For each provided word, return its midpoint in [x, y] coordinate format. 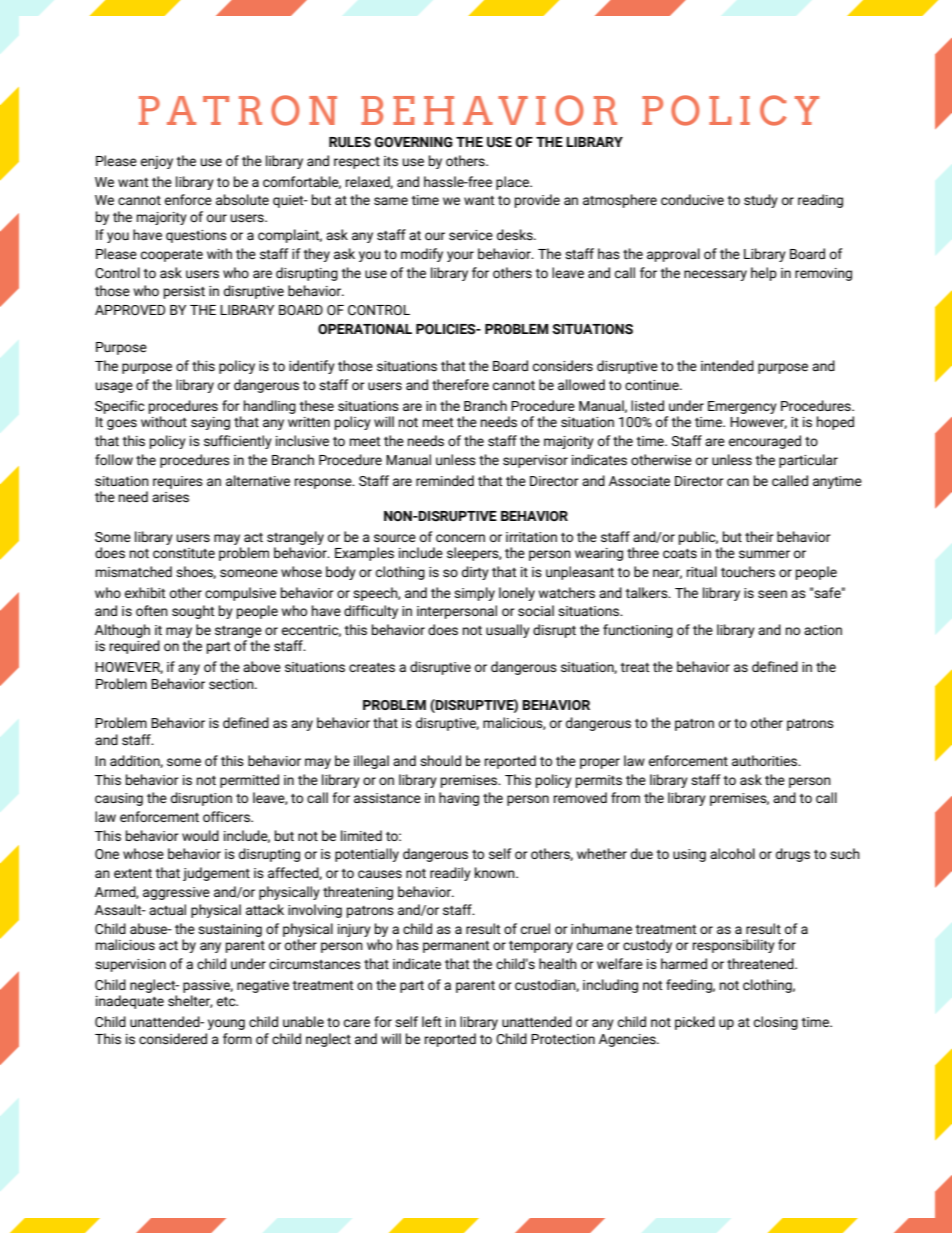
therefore [460, 385]
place [514, 183]
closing [776, 1023]
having [459, 799]
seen [772, 594]
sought [193, 612]
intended [727, 366]
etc [227, 1002]
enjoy [157, 162]
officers [227, 816]
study [761, 201]
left [432, 1021]
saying [210, 423]
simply [474, 594]
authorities [766, 760]
